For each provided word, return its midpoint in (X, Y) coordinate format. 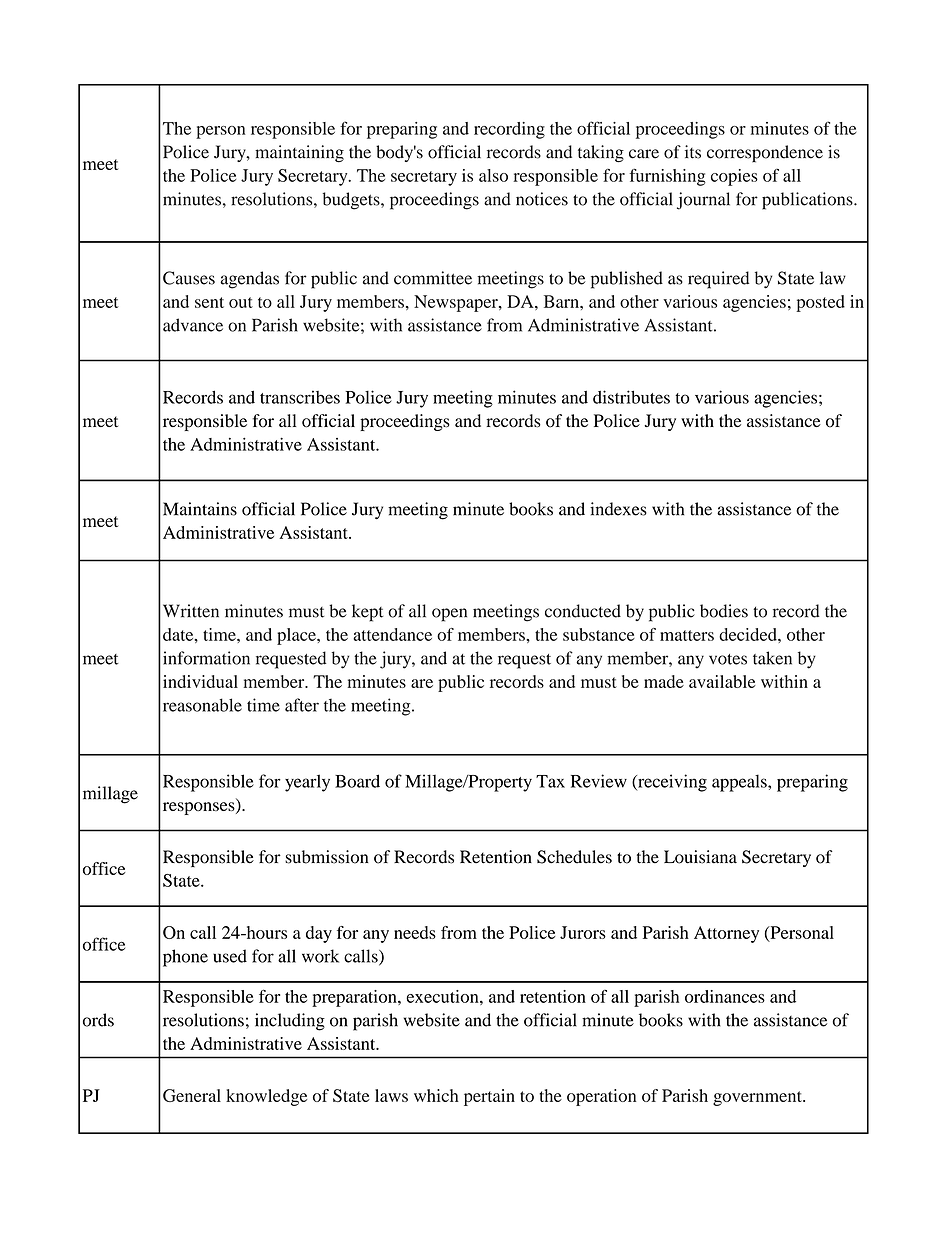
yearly (307, 783)
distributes (631, 397)
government (758, 1098)
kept (367, 613)
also (493, 175)
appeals (740, 783)
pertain (489, 1097)
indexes (618, 509)
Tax (550, 781)
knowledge (266, 1097)
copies (734, 177)
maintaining (299, 154)
